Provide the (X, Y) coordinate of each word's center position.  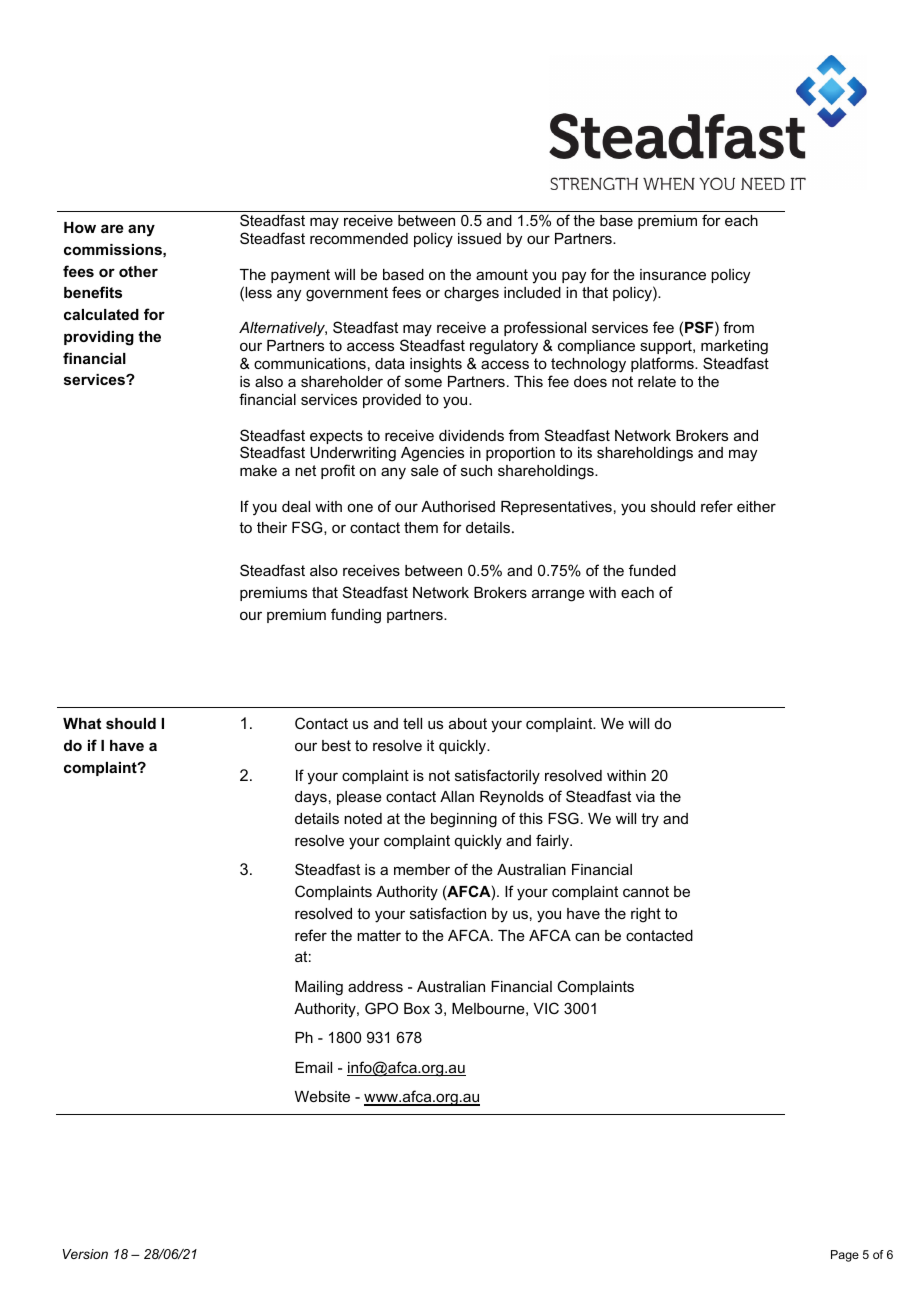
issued (479, 238)
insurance (673, 274)
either (756, 506)
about (468, 723)
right (646, 915)
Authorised (458, 506)
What (82, 723)
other (138, 271)
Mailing (319, 988)
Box (417, 1008)
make (258, 470)
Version (85, 1254)
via (645, 796)
